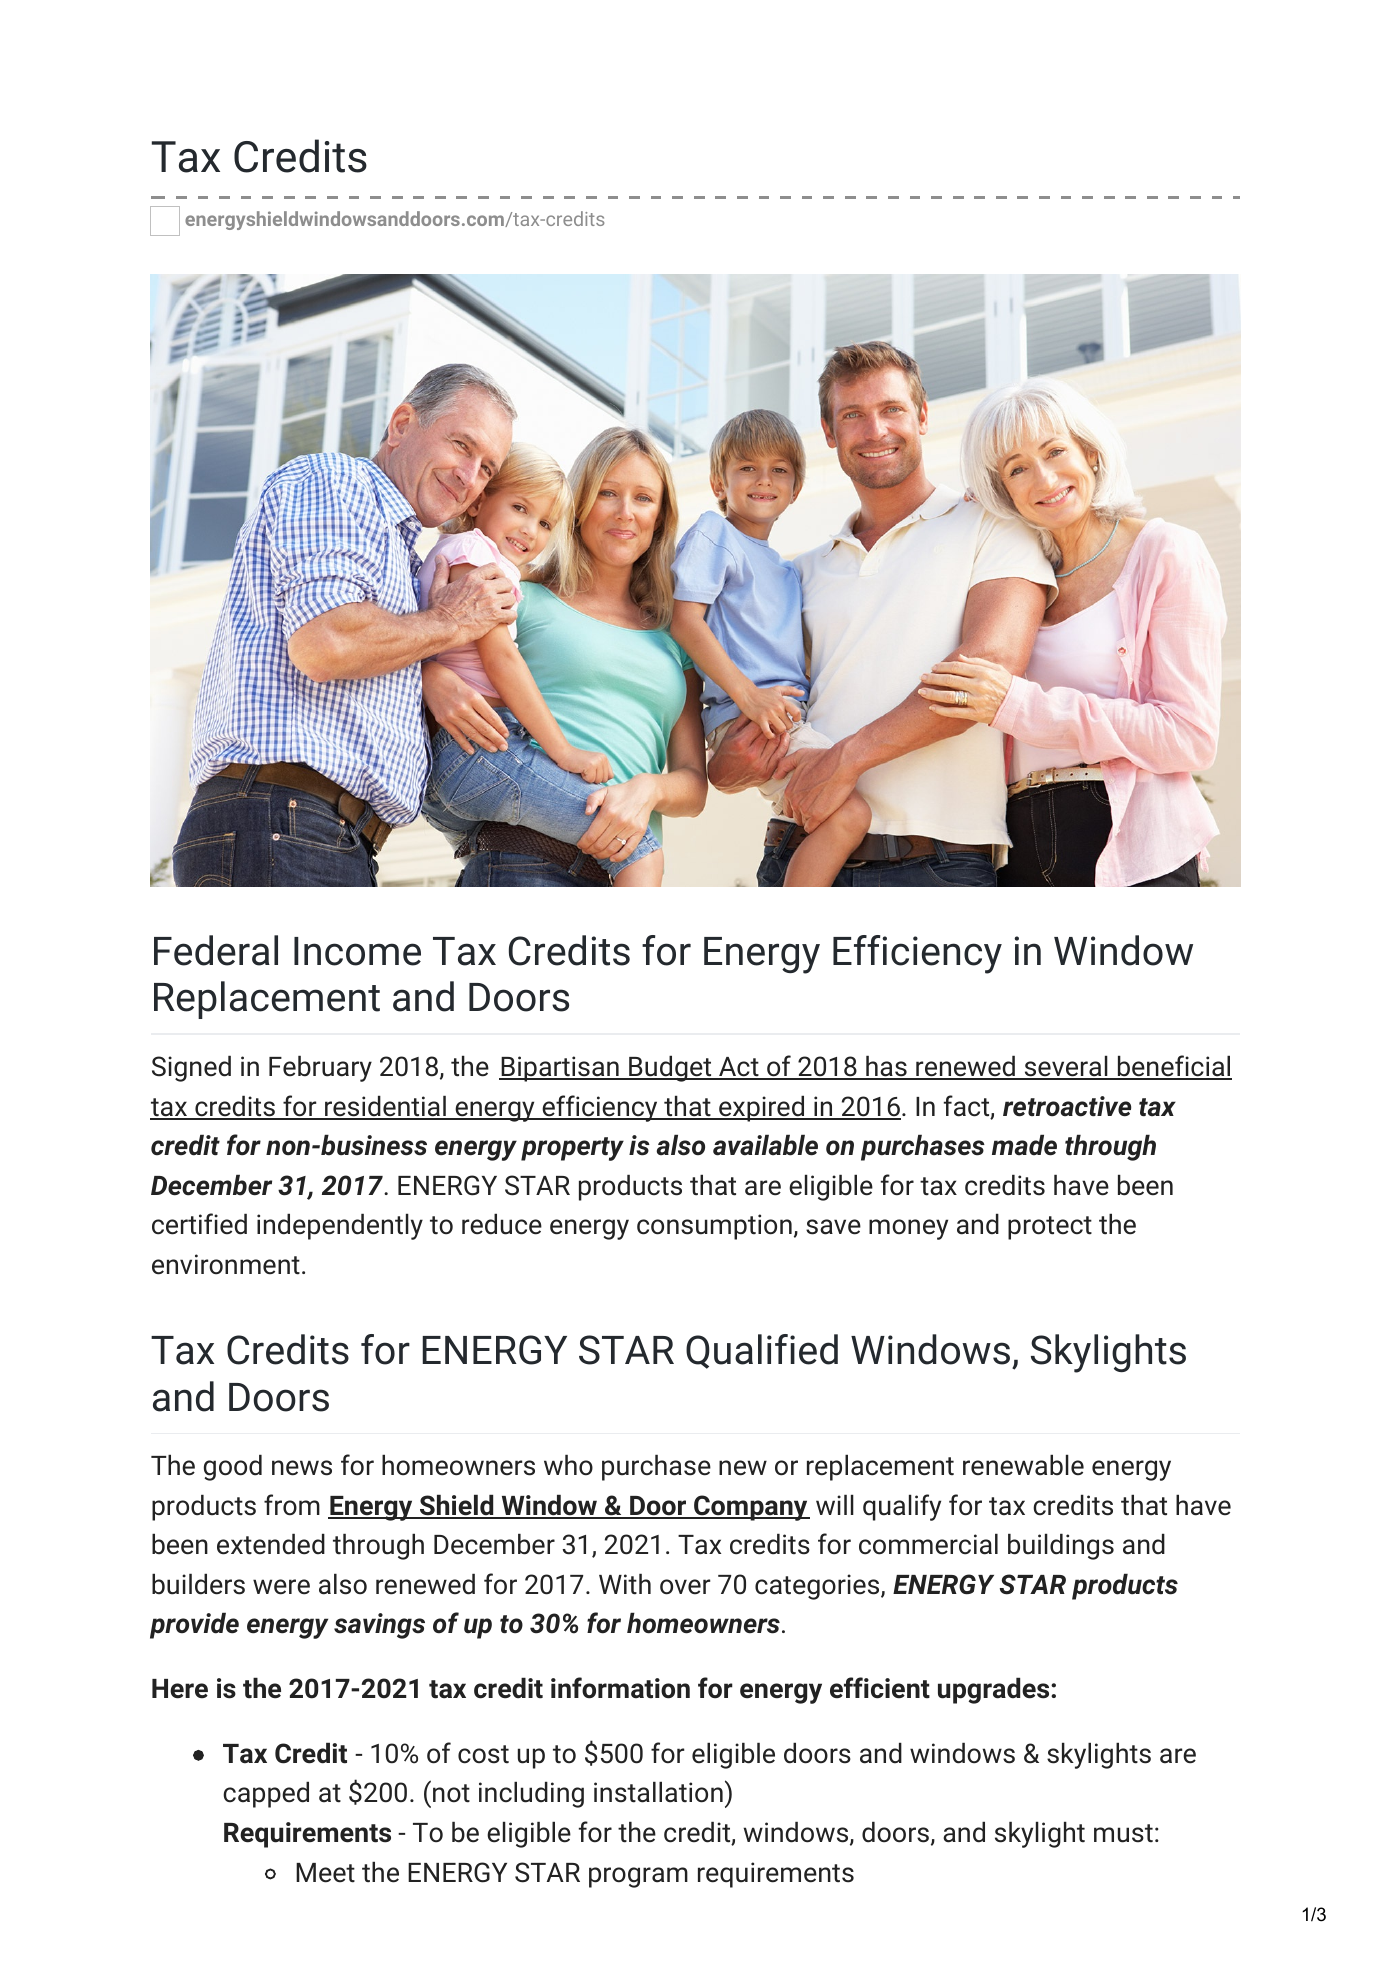  Describe the element at coordinates (379, 1626) in the screenshot. I see `savings` at that location.
